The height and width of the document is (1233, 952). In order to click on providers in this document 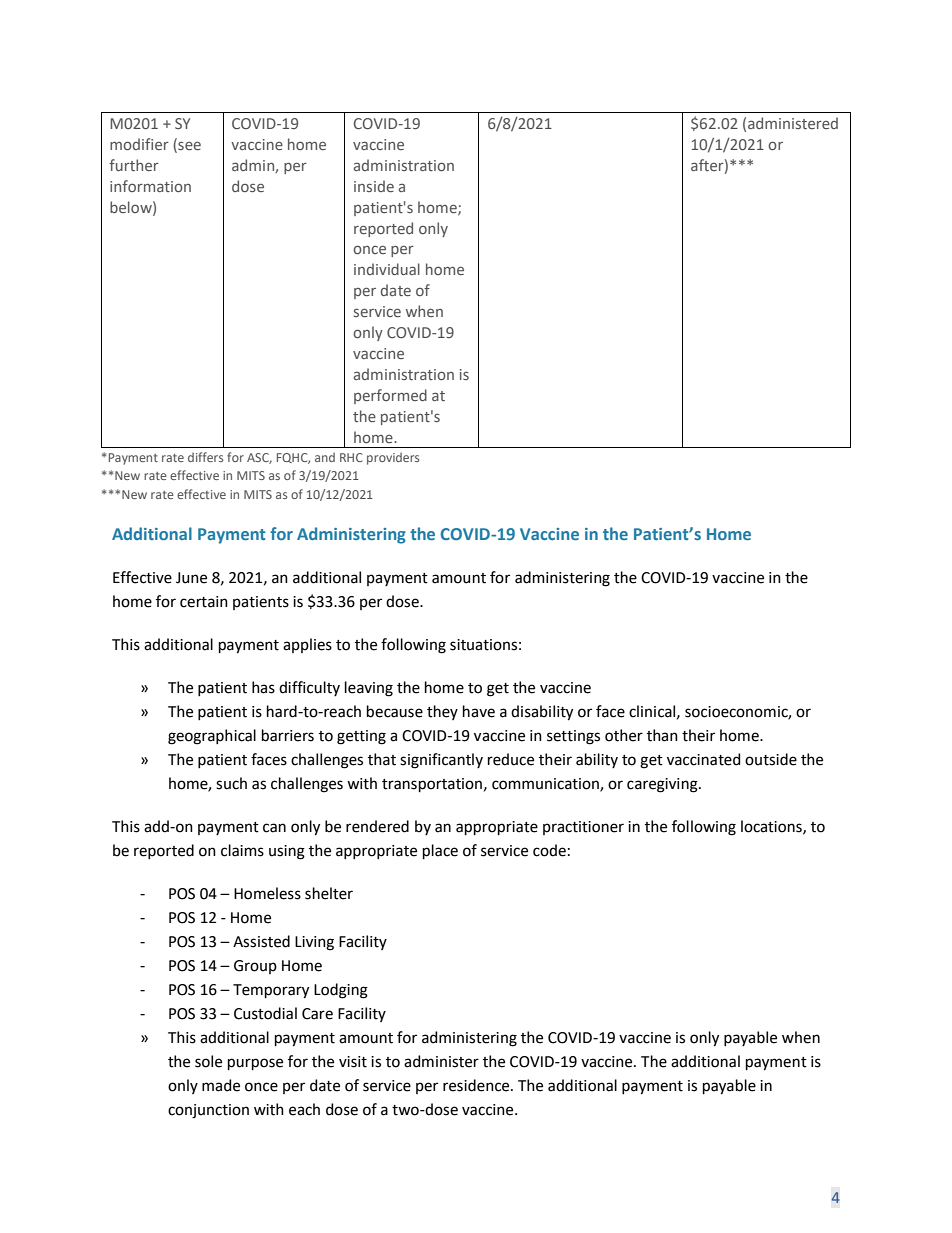, I will do `click(393, 459)`.
